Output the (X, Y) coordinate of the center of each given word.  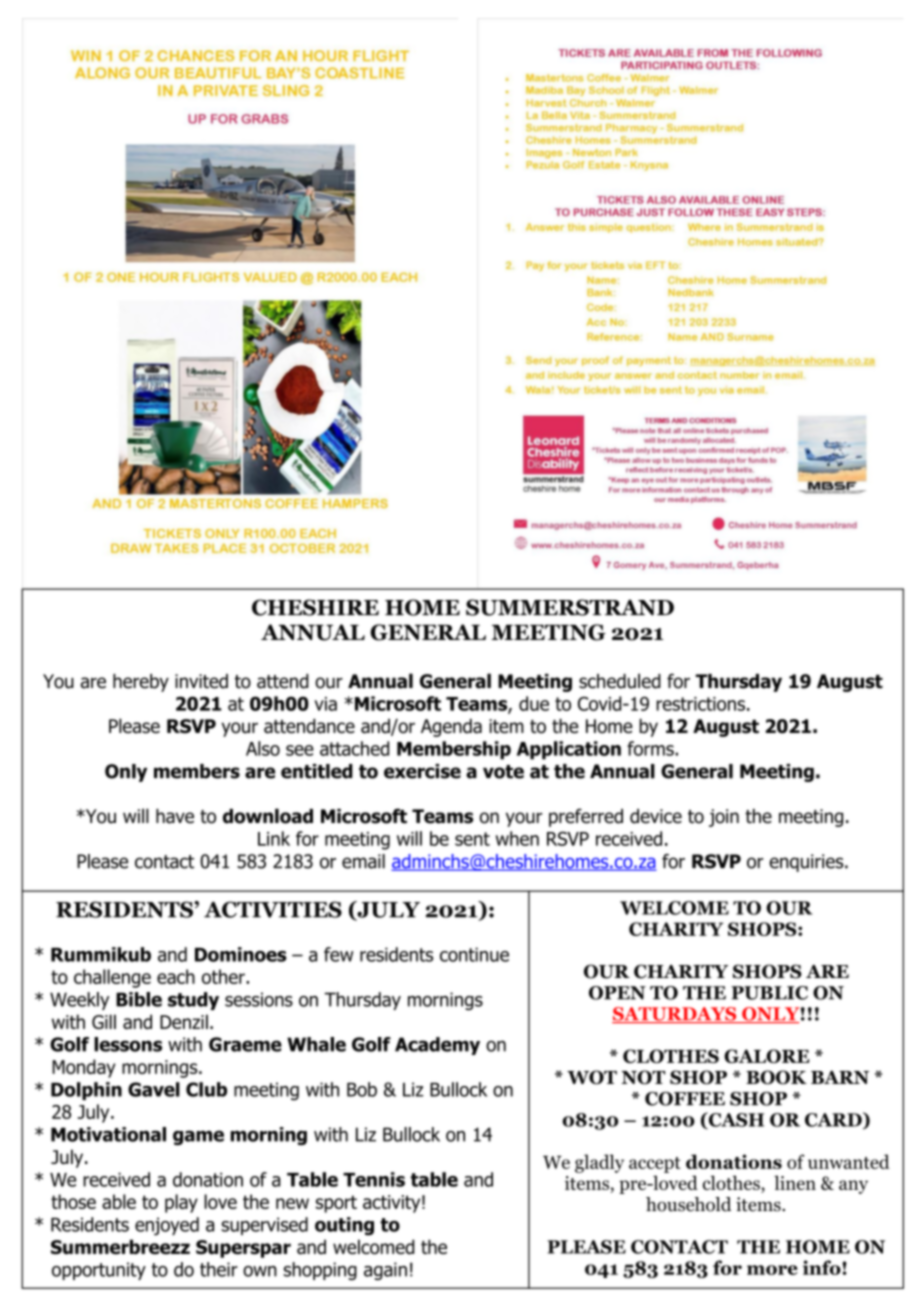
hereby (141, 683)
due (534, 703)
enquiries (807, 863)
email (363, 861)
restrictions (700, 704)
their (219, 1269)
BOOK (776, 1077)
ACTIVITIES (273, 909)
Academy (437, 1046)
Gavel (154, 1089)
